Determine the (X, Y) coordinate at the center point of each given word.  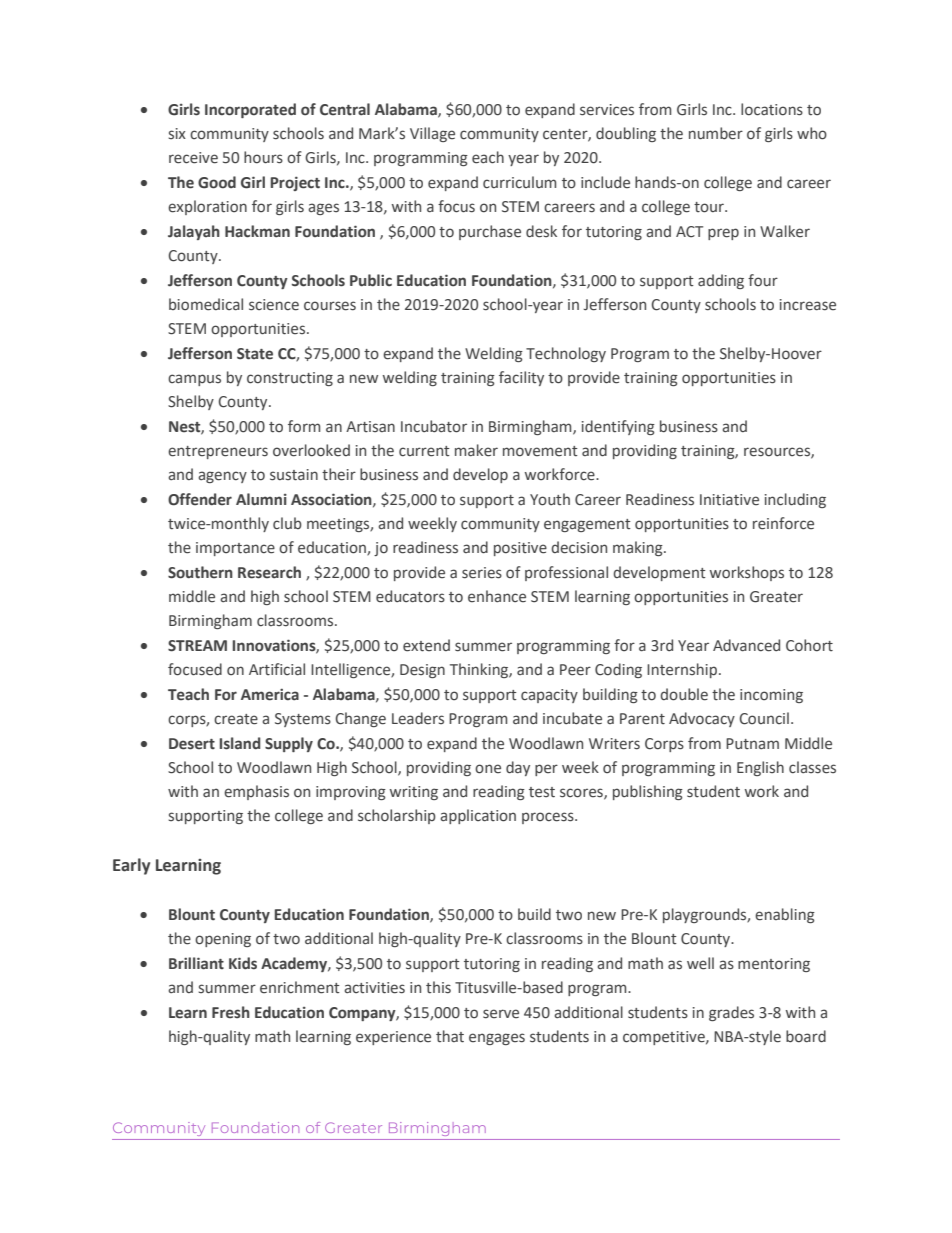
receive (193, 158)
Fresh (231, 1012)
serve (501, 1014)
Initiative (729, 500)
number (716, 133)
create (236, 719)
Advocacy (702, 719)
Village (432, 134)
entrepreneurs (218, 452)
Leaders (418, 718)
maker (476, 450)
